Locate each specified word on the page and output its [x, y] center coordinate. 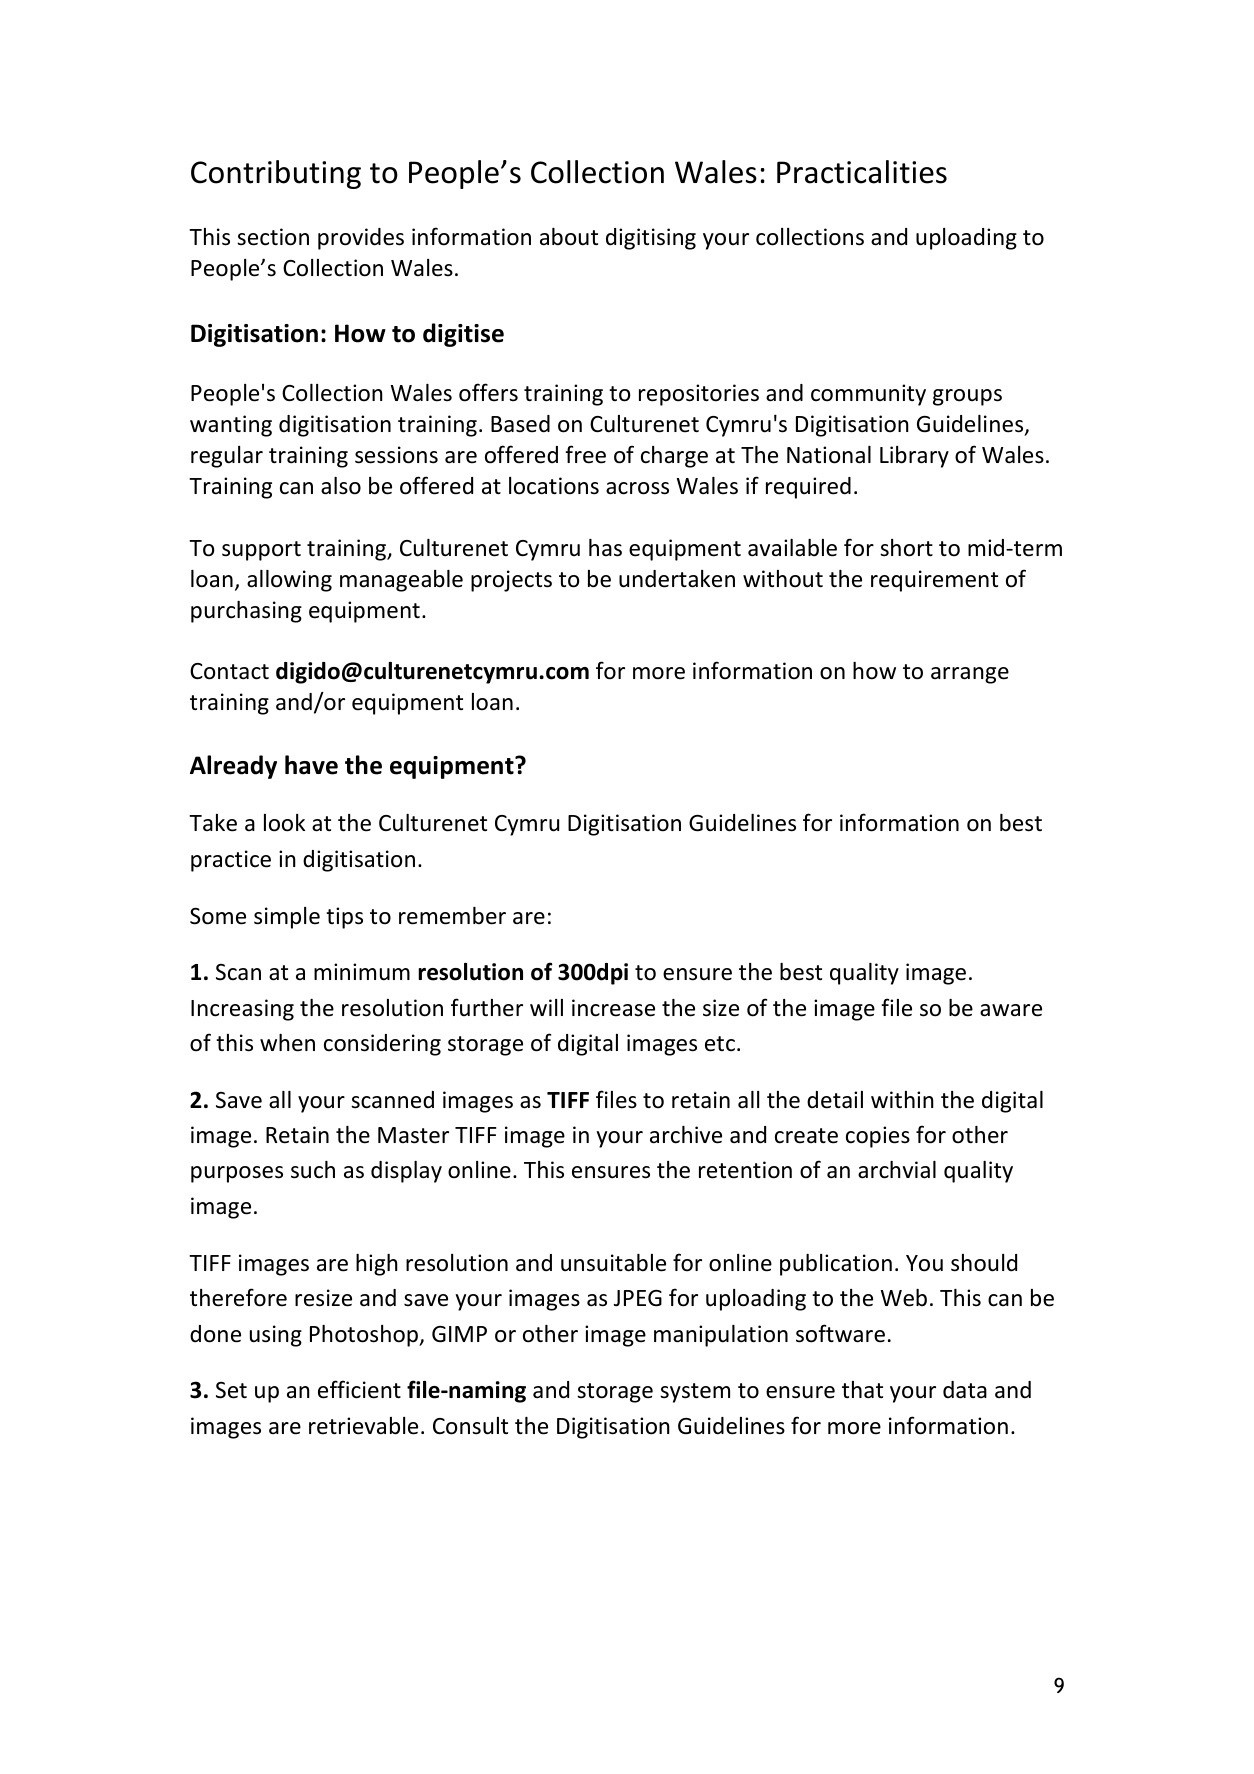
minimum [362, 972]
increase [613, 1008]
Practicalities [862, 172]
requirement [934, 581]
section [273, 237]
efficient [359, 1389]
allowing [289, 581]
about [569, 237]
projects [511, 581]
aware [1011, 1010]
